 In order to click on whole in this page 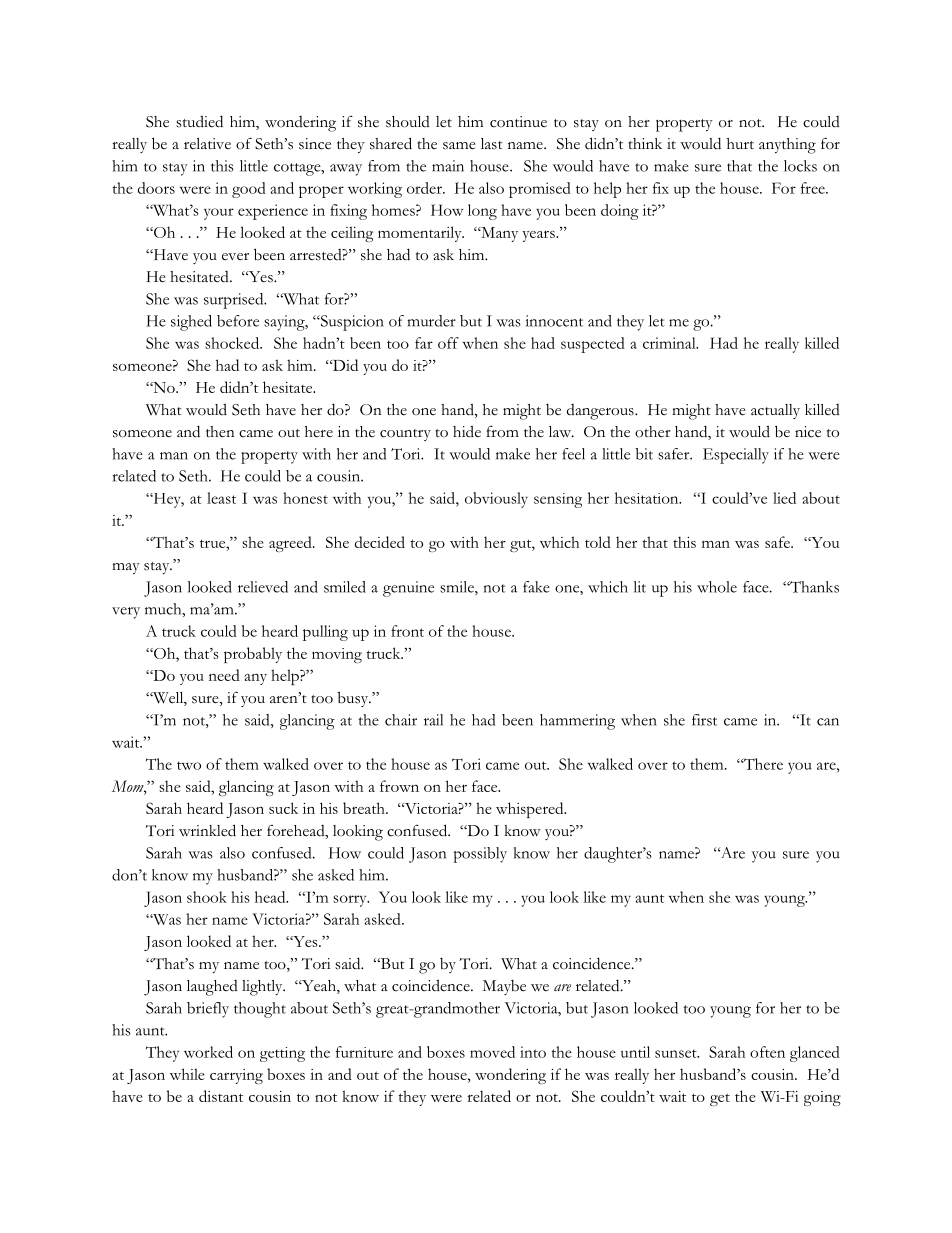, I will do `click(717, 587)`.
